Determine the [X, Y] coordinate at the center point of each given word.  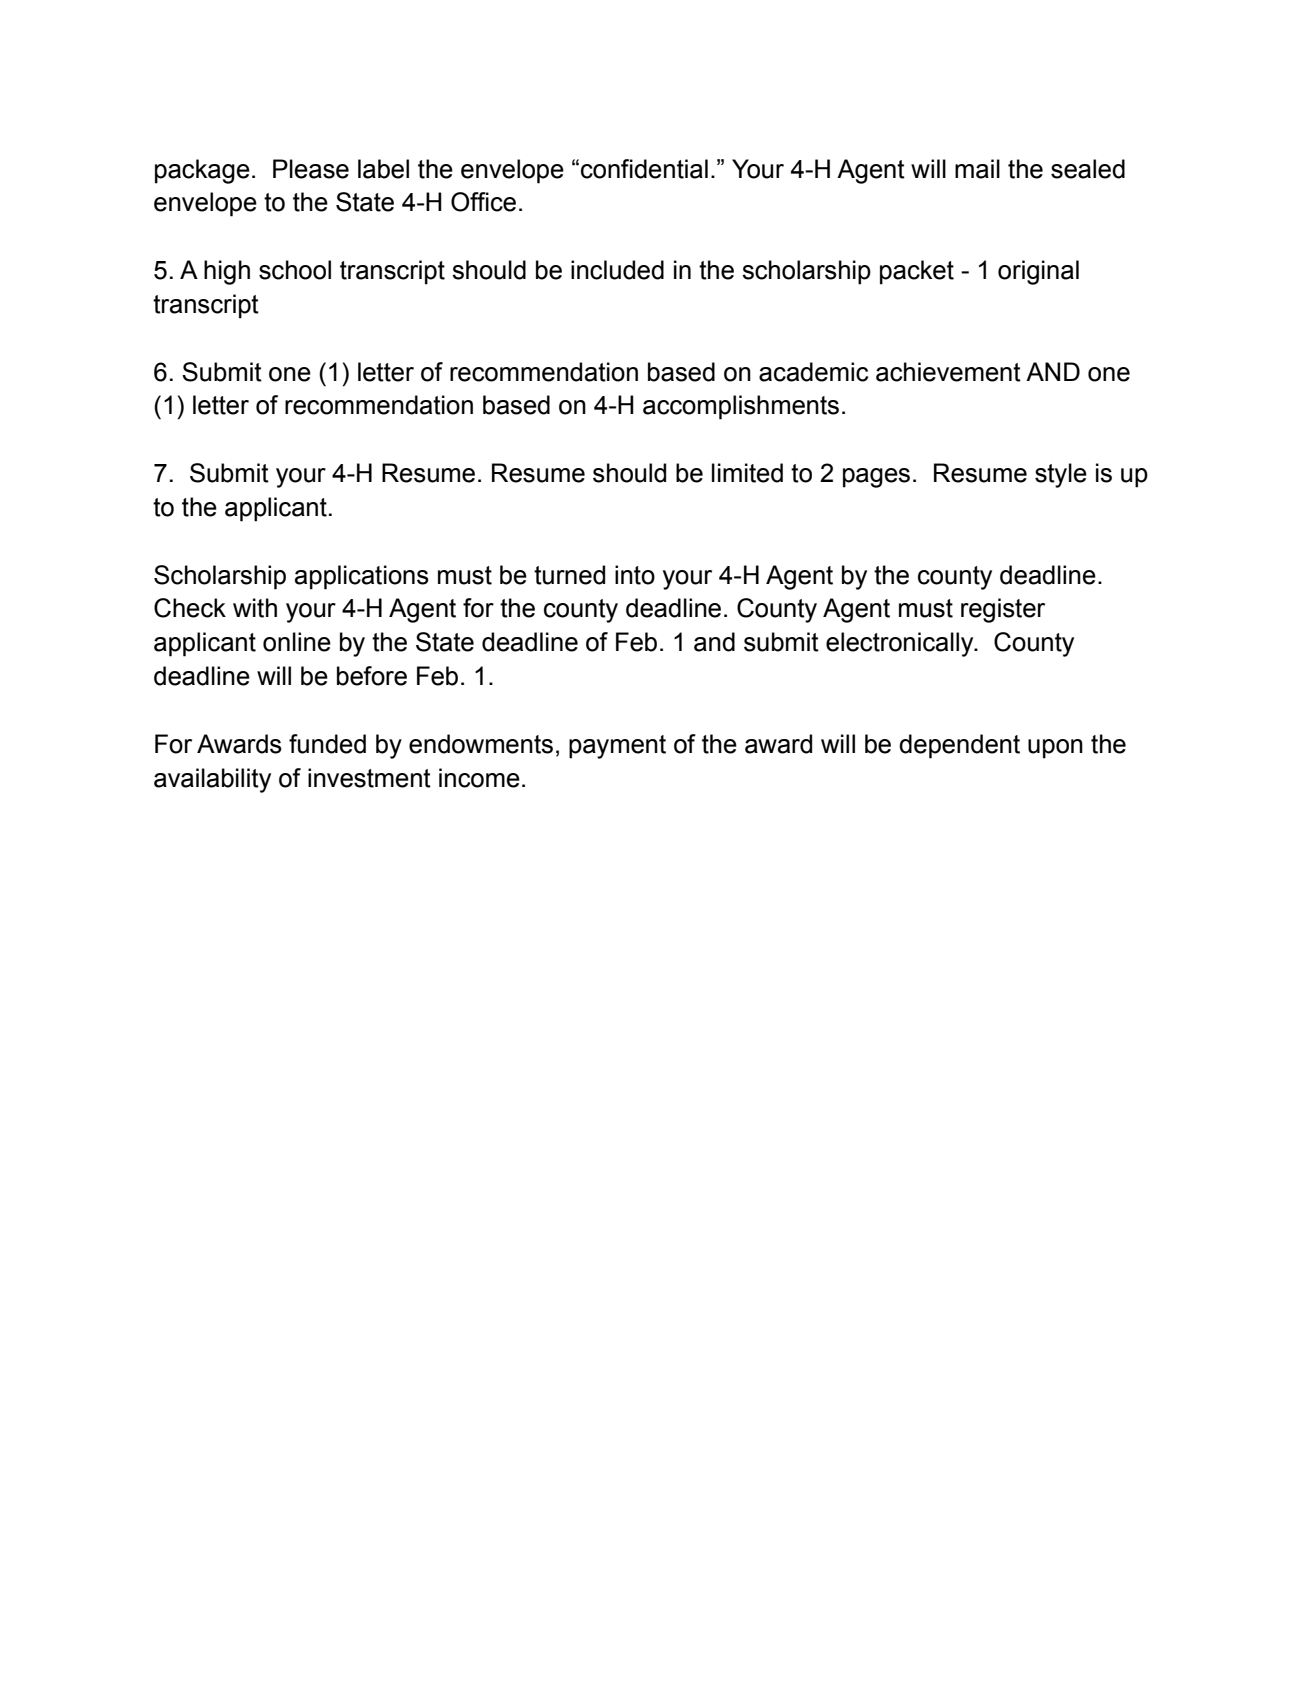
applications [362, 577]
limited [747, 473]
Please [311, 169]
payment [617, 747]
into [635, 575]
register [1003, 610]
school [295, 270]
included [617, 270]
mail [977, 169]
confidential [644, 169]
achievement [948, 372]
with [255, 608]
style [1061, 475]
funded [327, 744]
